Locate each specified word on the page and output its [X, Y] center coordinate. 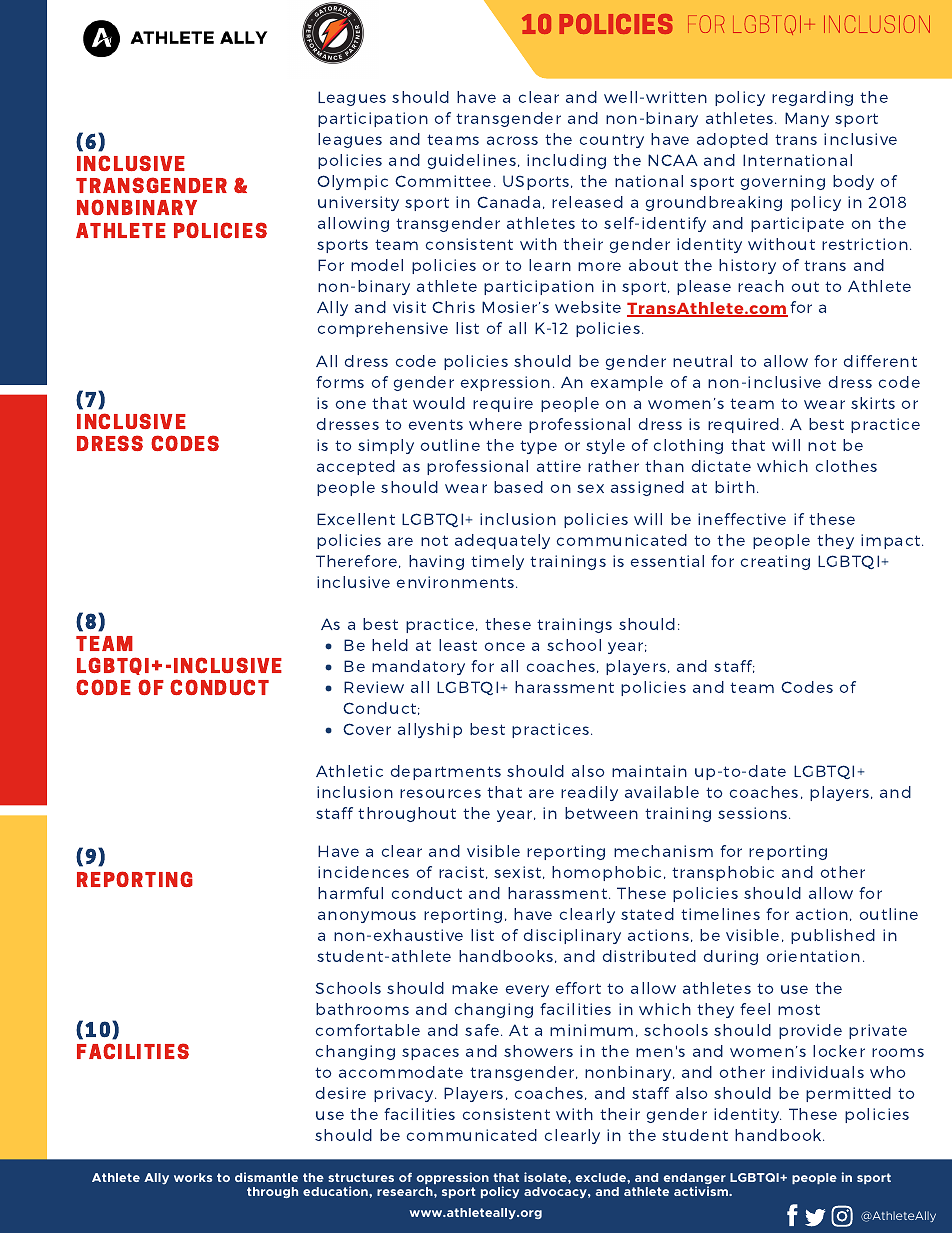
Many [807, 119]
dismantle [266, 1177]
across [512, 140]
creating [775, 562]
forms [340, 382]
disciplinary [572, 936]
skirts [873, 403]
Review [374, 687]
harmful [350, 893]
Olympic [352, 182]
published [833, 936]
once [505, 646]
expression [505, 383]
